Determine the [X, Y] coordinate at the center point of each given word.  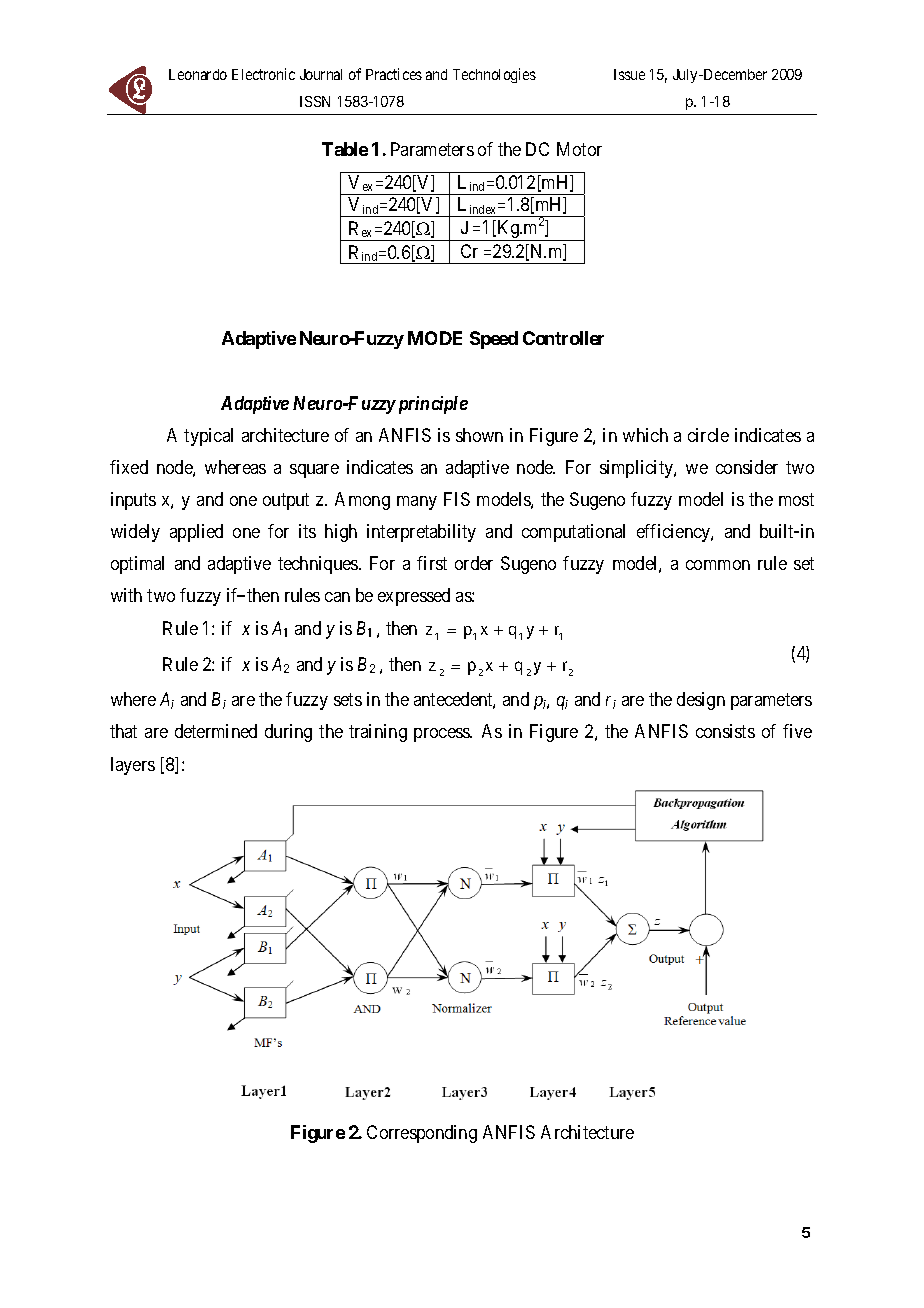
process [443, 735]
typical [208, 437]
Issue [629, 74]
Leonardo [198, 74]
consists [725, 731]
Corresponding [422, 1134]
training [378, 733]
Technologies [494, 75]
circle [708, 435]
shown [479, 435]
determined [216, 731]
